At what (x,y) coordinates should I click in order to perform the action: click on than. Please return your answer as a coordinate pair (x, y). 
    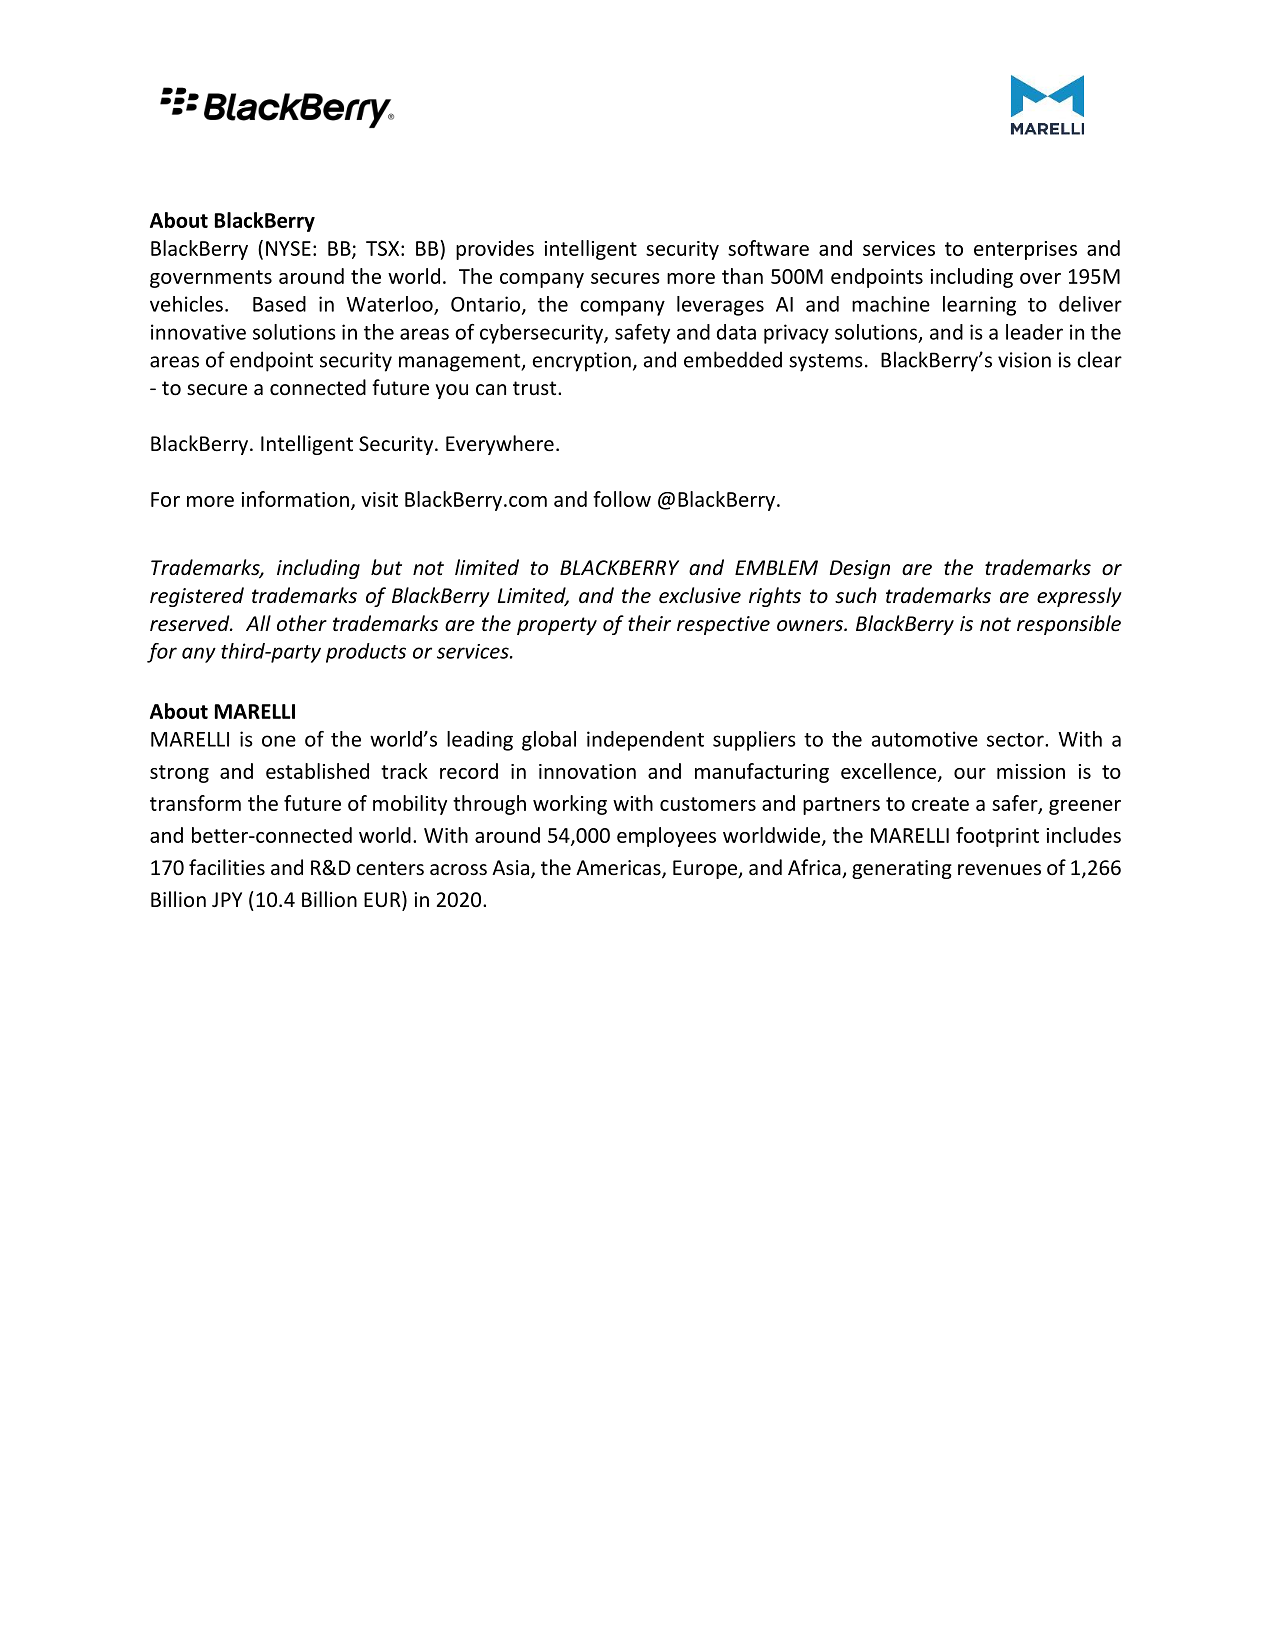
    Looking at the image, I should click on (742, 276).
